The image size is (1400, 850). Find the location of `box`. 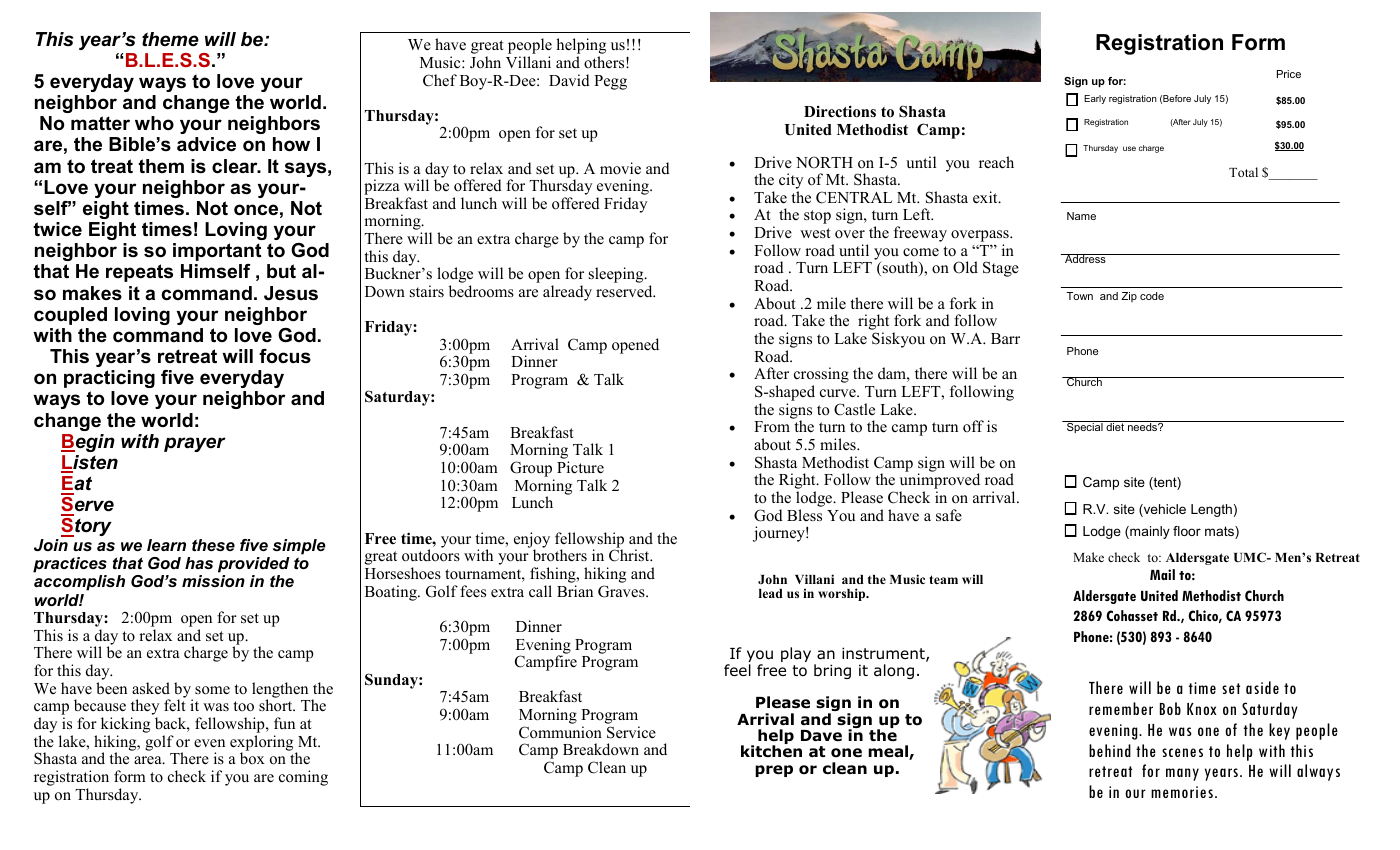

box is located at coordinates (252, 758).
